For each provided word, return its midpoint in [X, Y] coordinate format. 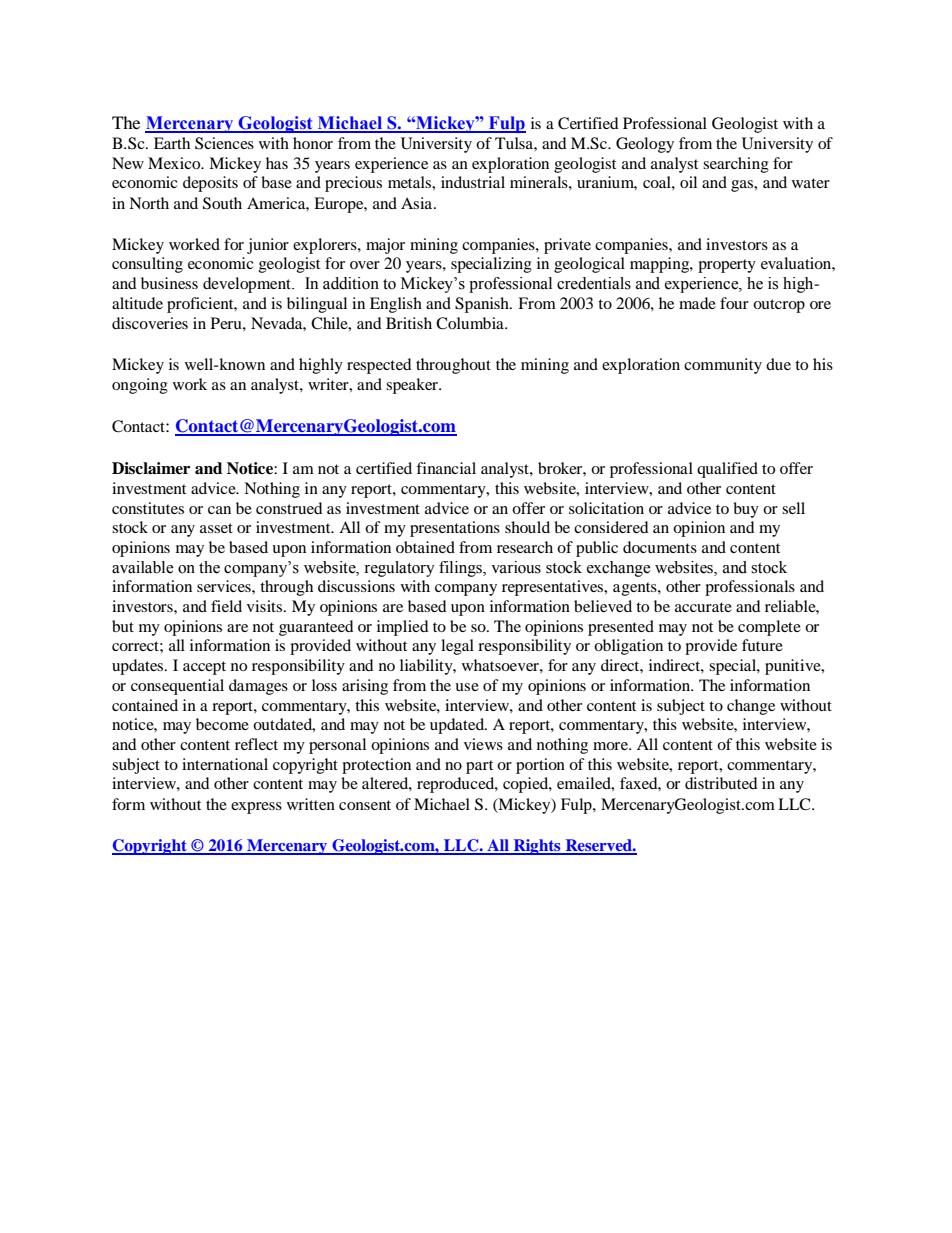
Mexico [175, 163]
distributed [721, 783]
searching [736, 165]
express [256, 808]
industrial [473, 182]
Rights [537, 847]
